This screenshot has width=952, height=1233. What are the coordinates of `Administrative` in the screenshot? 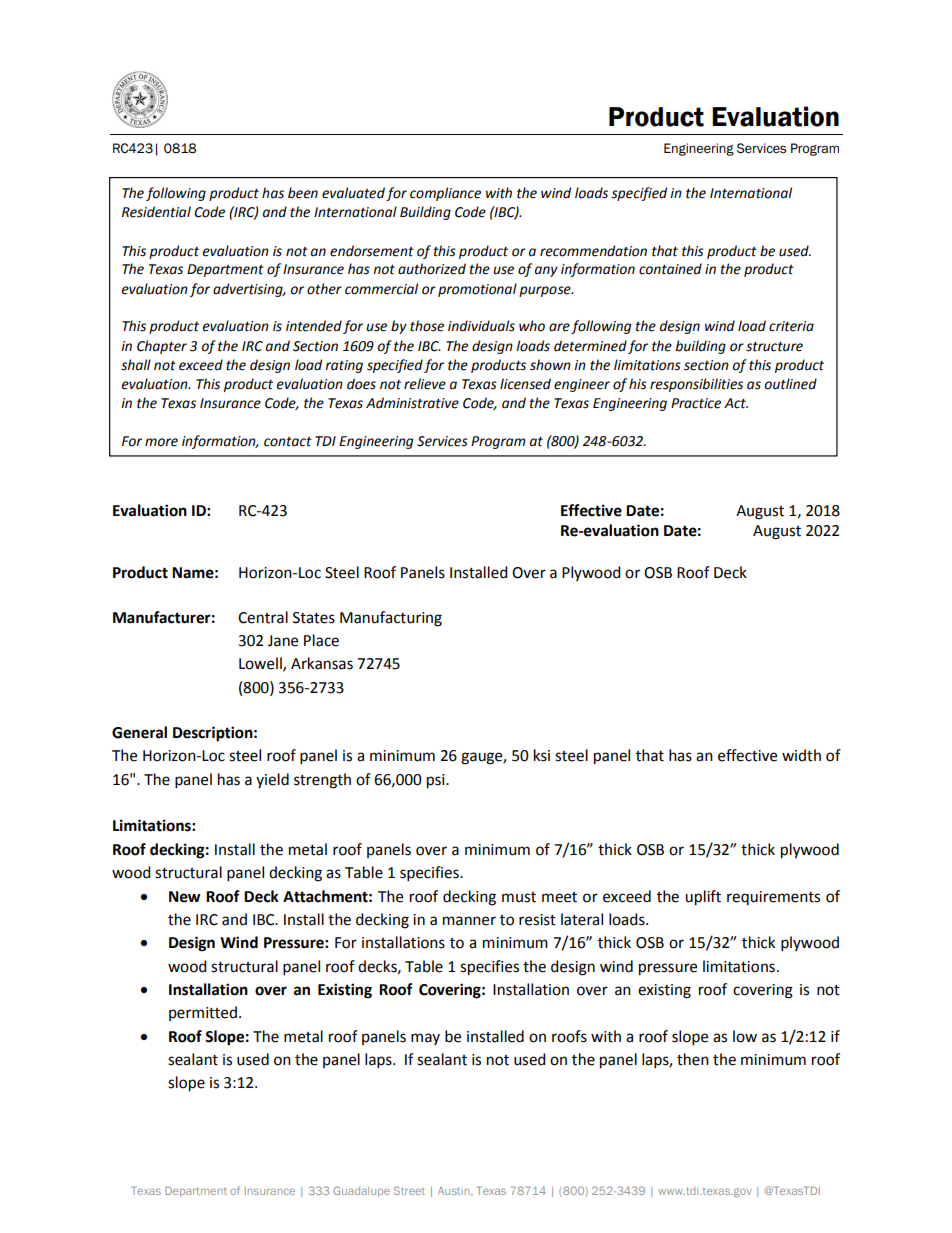 It's located at (412, 403).
